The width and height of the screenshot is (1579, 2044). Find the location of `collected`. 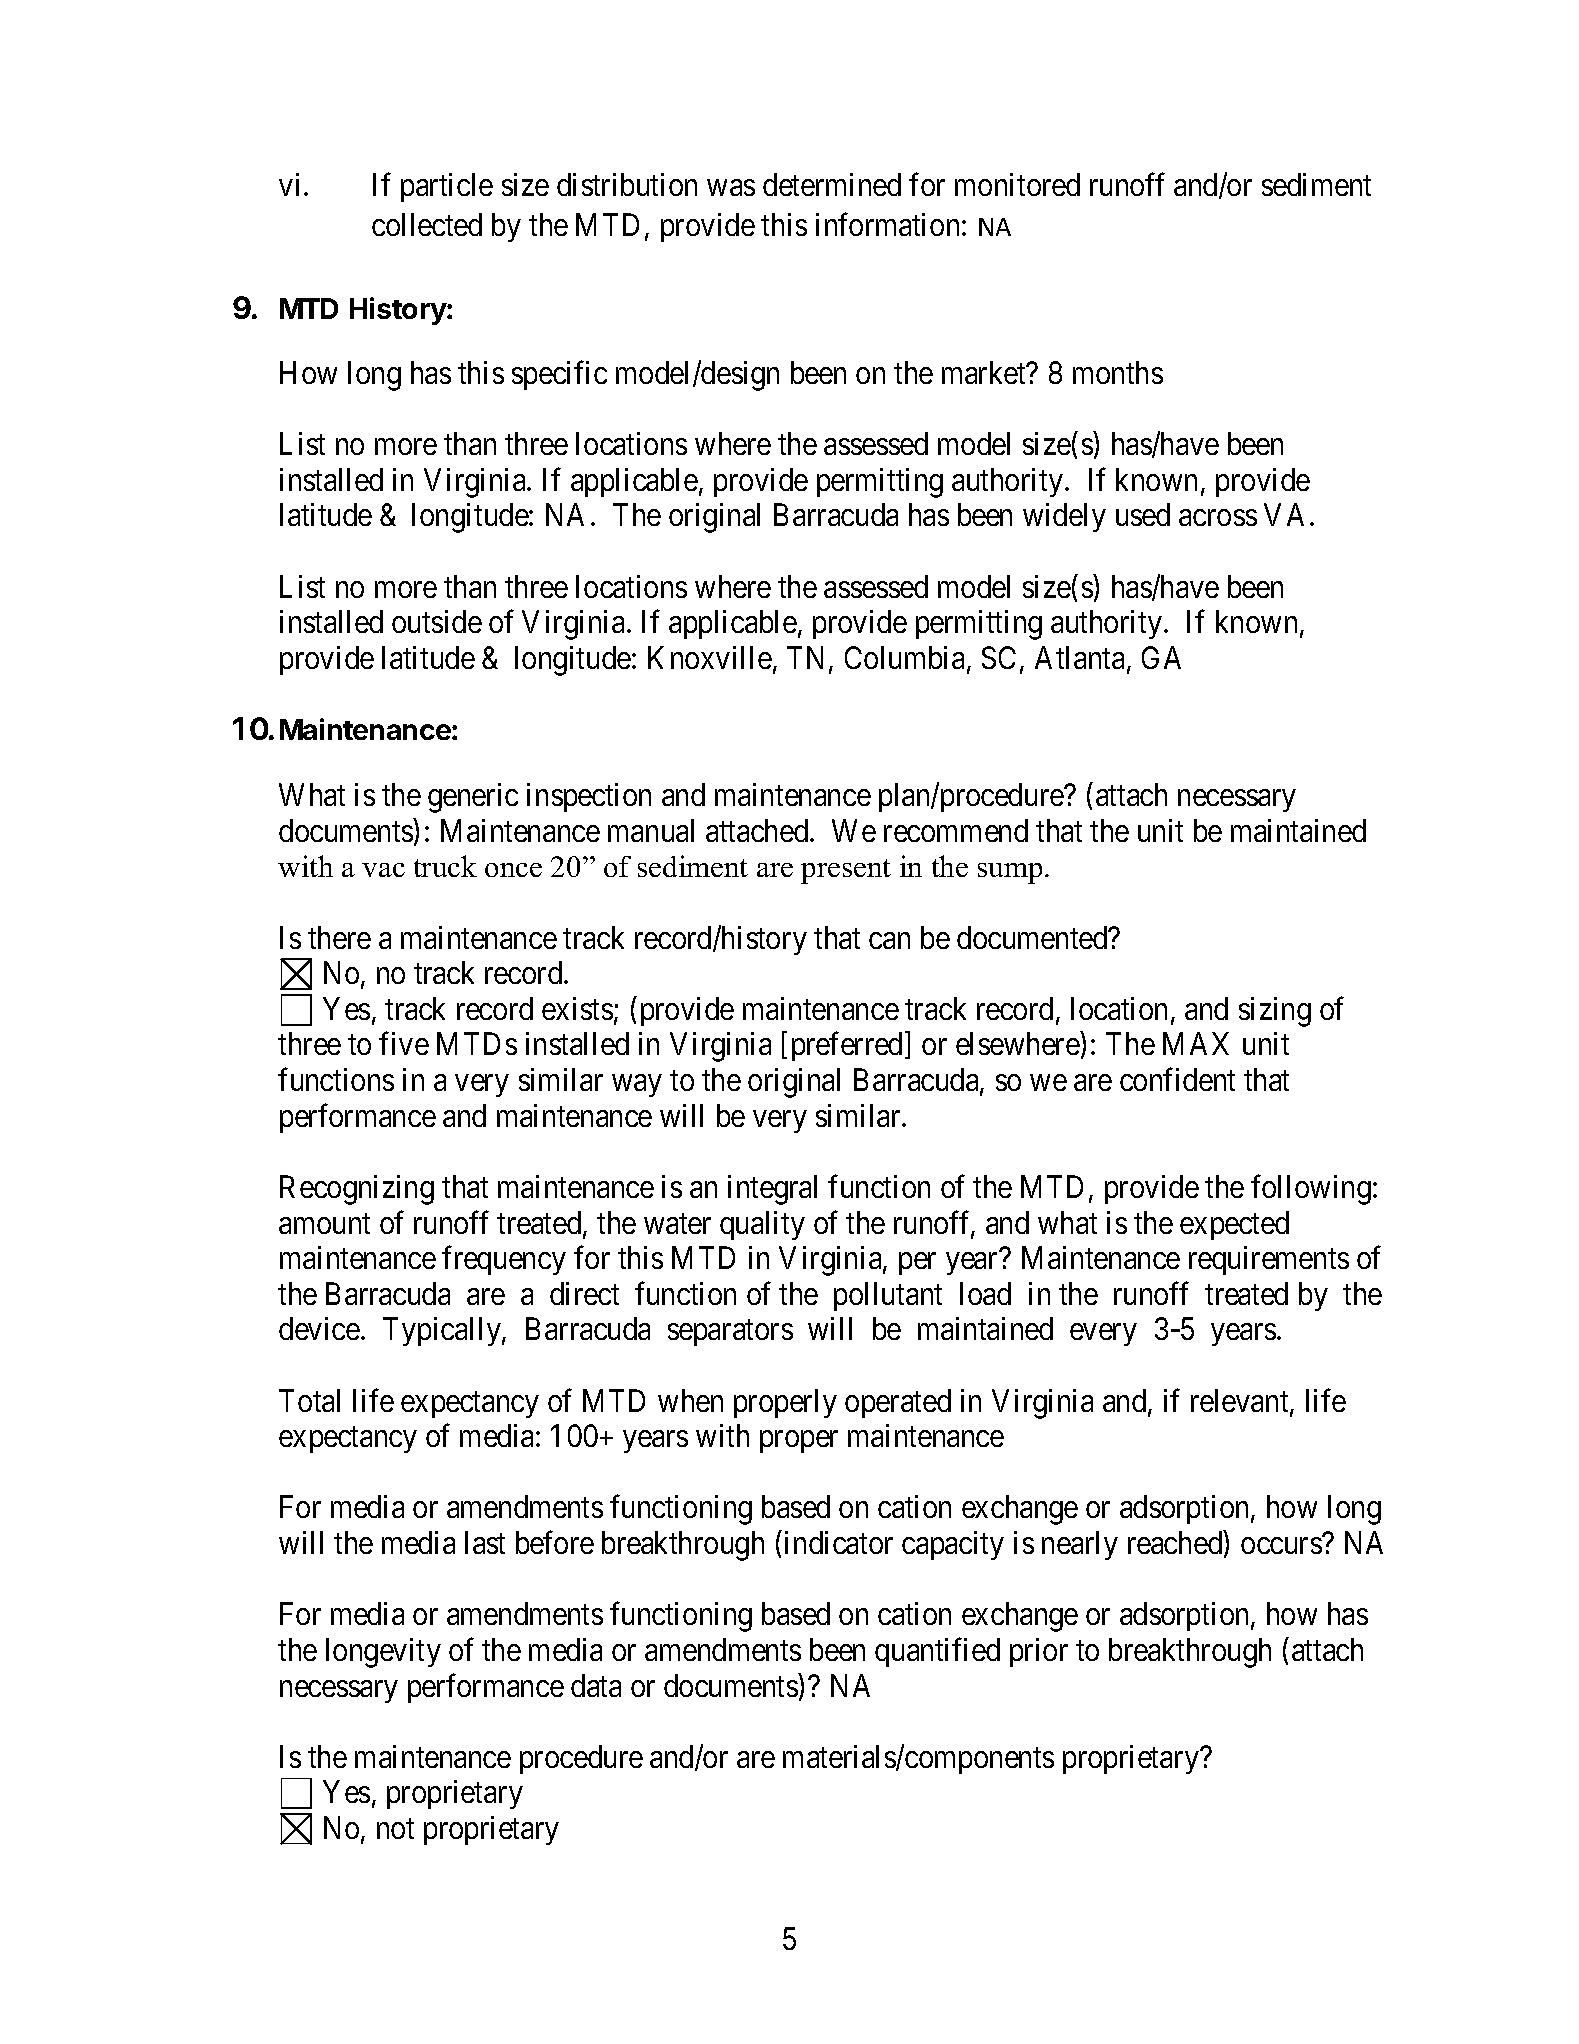

collected is located at coordinates (427, 224).
